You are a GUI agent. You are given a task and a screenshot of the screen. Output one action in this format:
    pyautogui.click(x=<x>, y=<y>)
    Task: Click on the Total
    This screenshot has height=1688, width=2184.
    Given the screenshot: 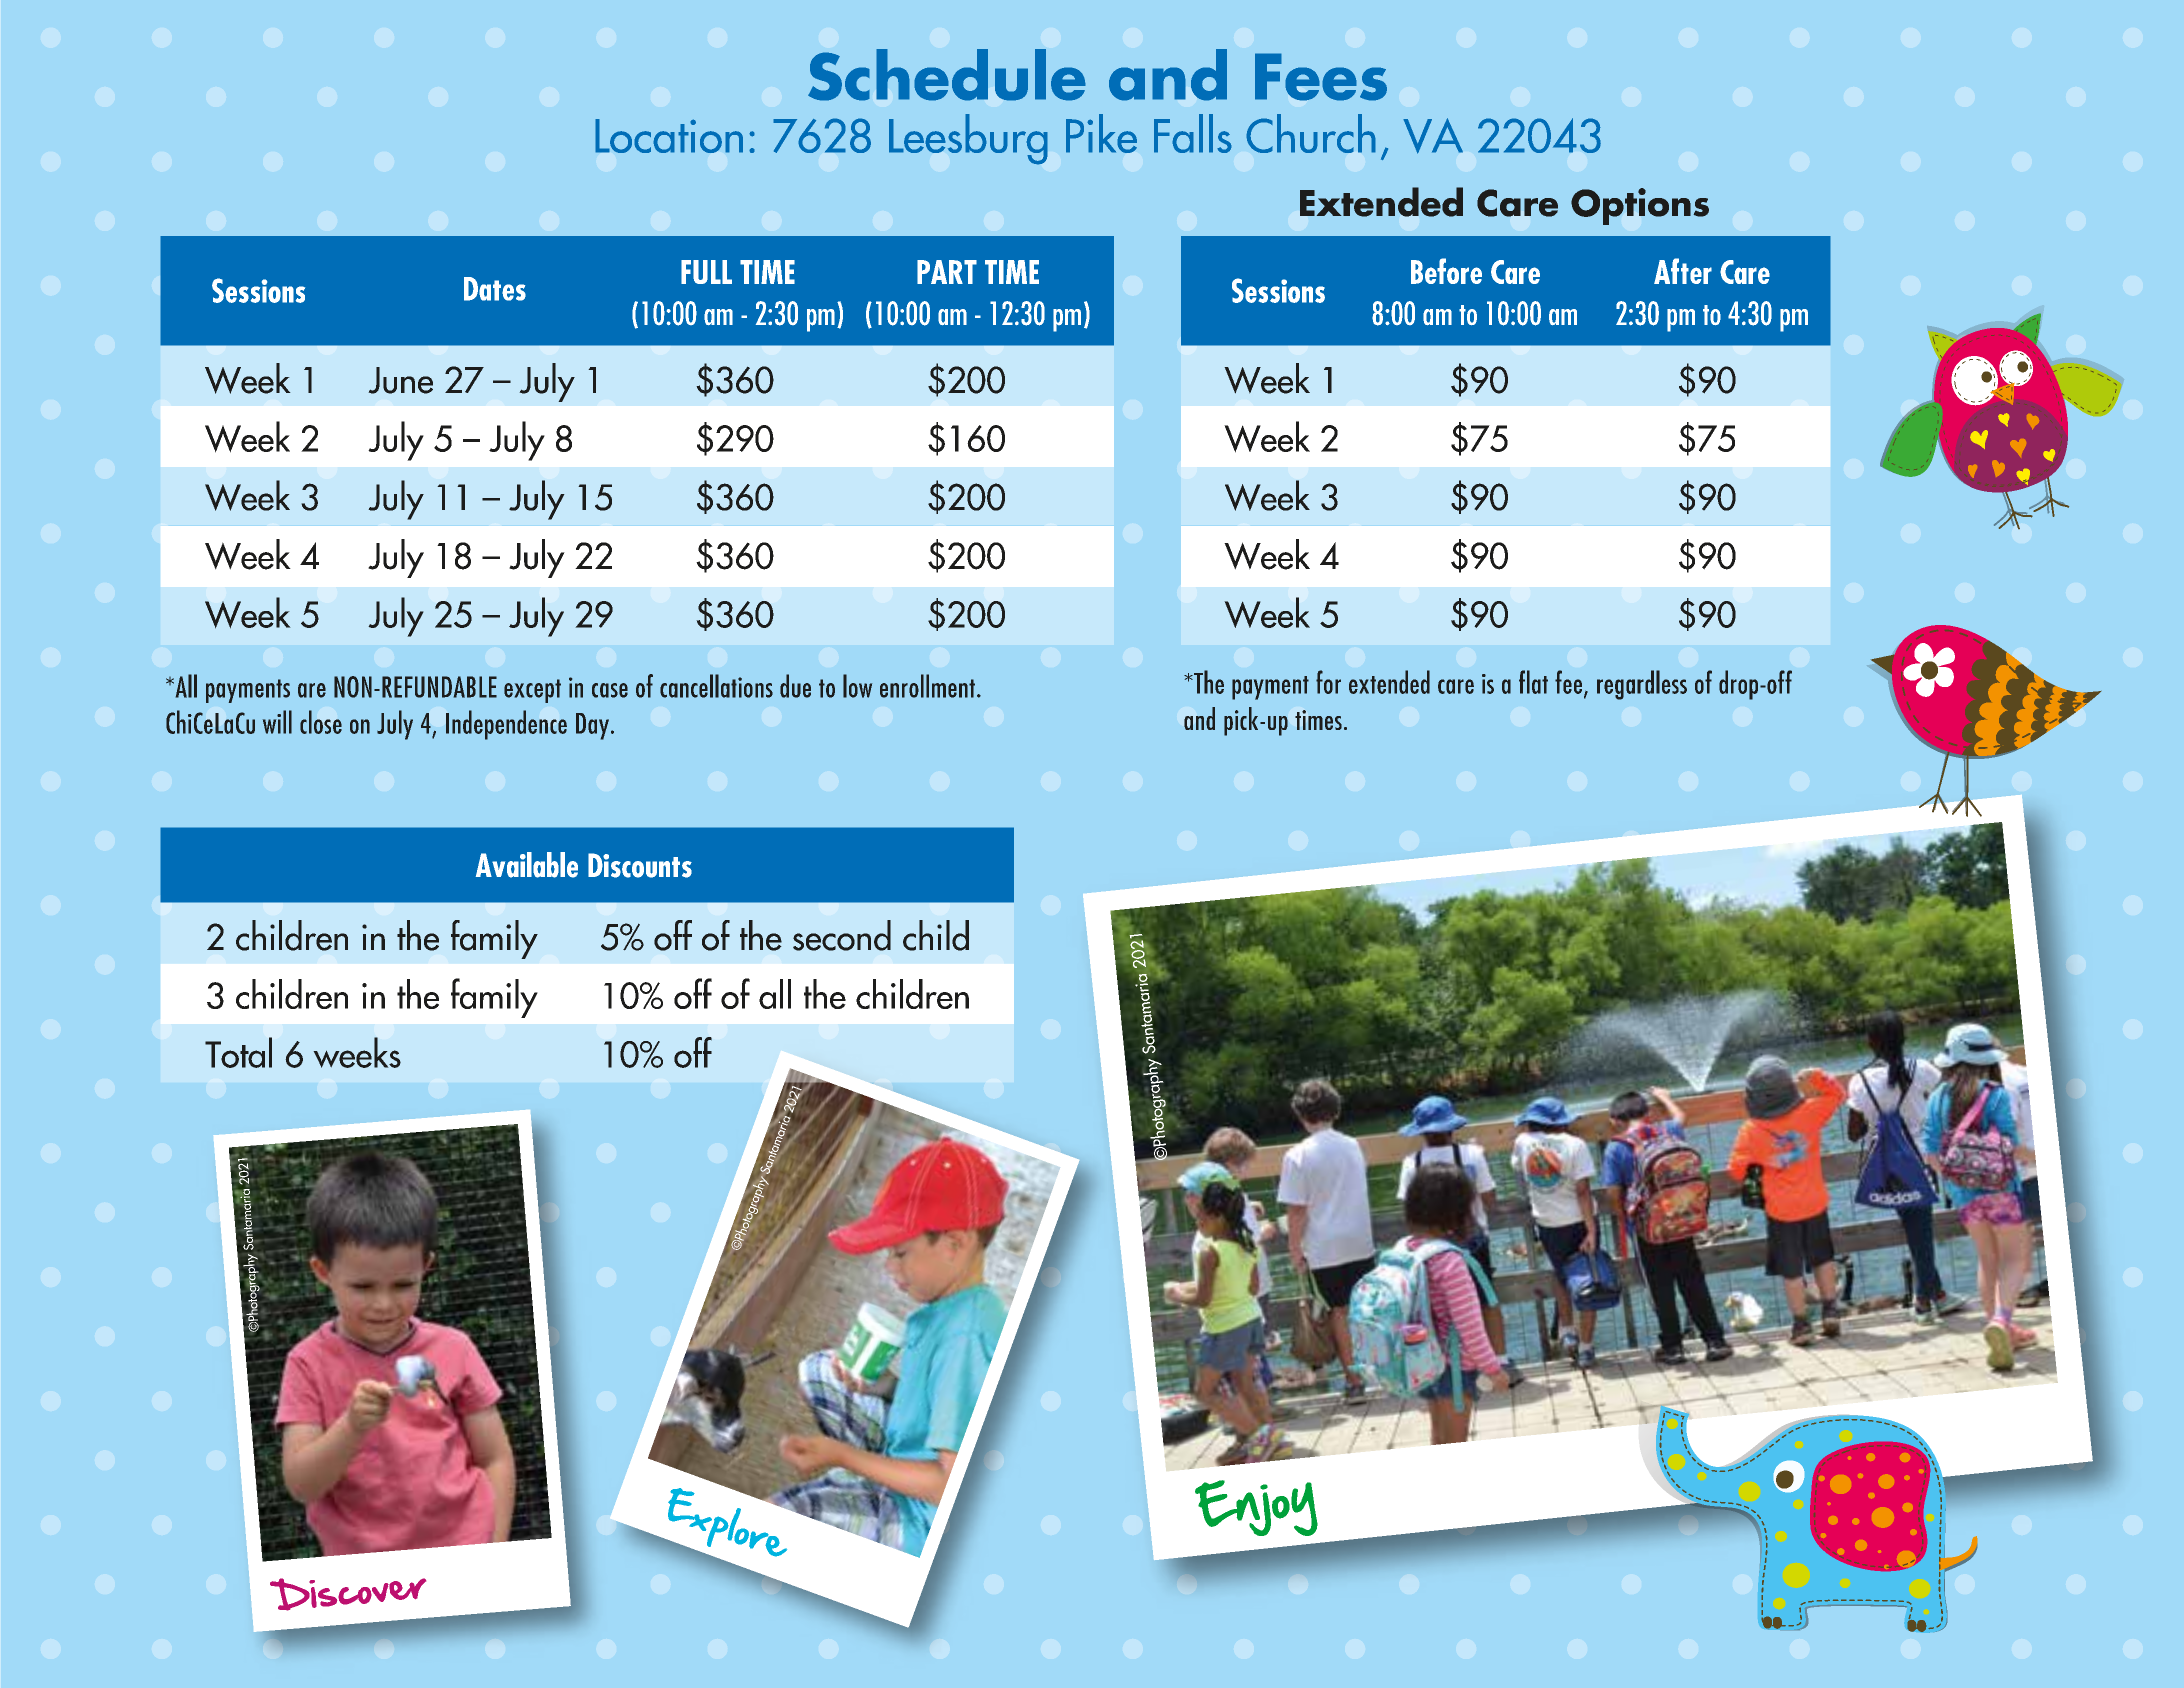 What is the action you would take?
    pyautogui.click(x=238, y=1052)
